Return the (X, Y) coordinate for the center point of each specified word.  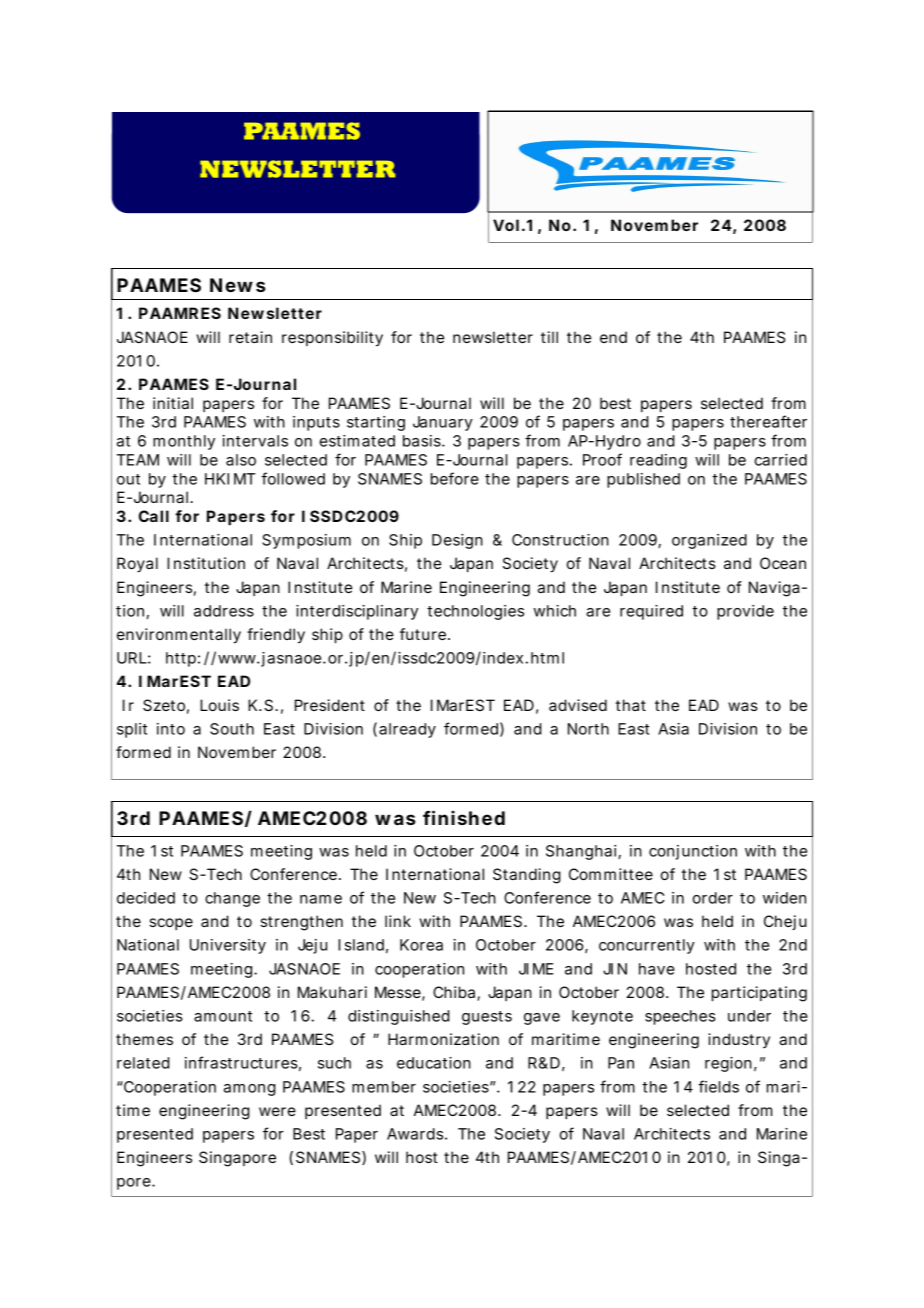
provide (745, 612)
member (384, 1087)
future (423, 634)
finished (464, 817)
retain (250, 337)
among (250, 1090)
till (549, 337)
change (232, 899)
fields (718, 1086)
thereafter (768, 421)
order (713, 898)
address (224, 611)
